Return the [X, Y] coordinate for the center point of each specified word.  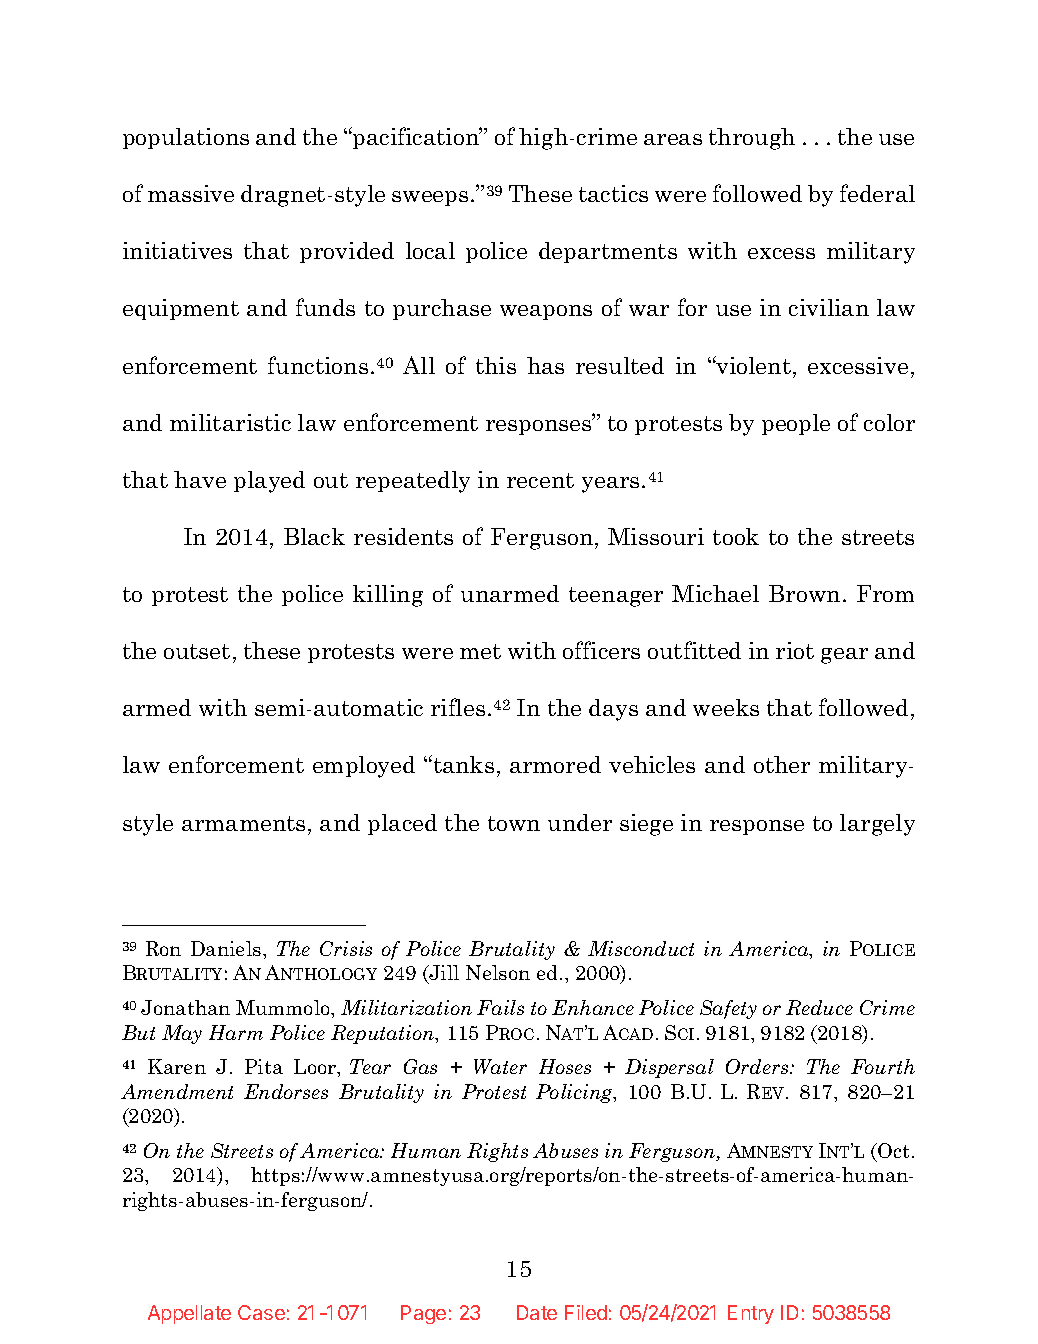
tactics [613, 193]
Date [537, 1312]
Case [261, 1312]
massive [191, 193]
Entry [751, 1314]
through [752, 139]
